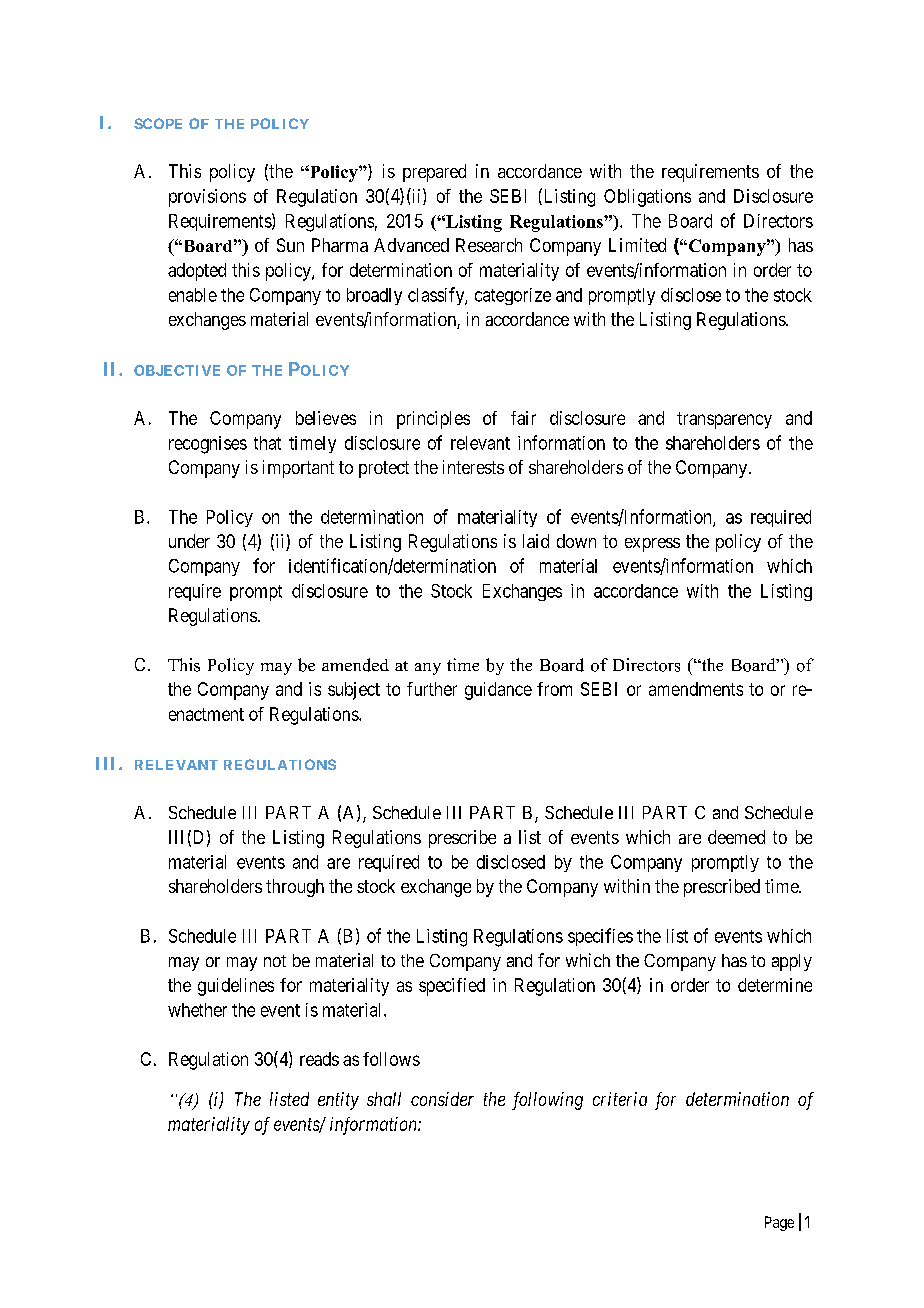 Image resolution: width=924 pixels, height=1308 pixels. Describe the element at coordinates (189, 541) in the screenshot. I see `under` at that location.
